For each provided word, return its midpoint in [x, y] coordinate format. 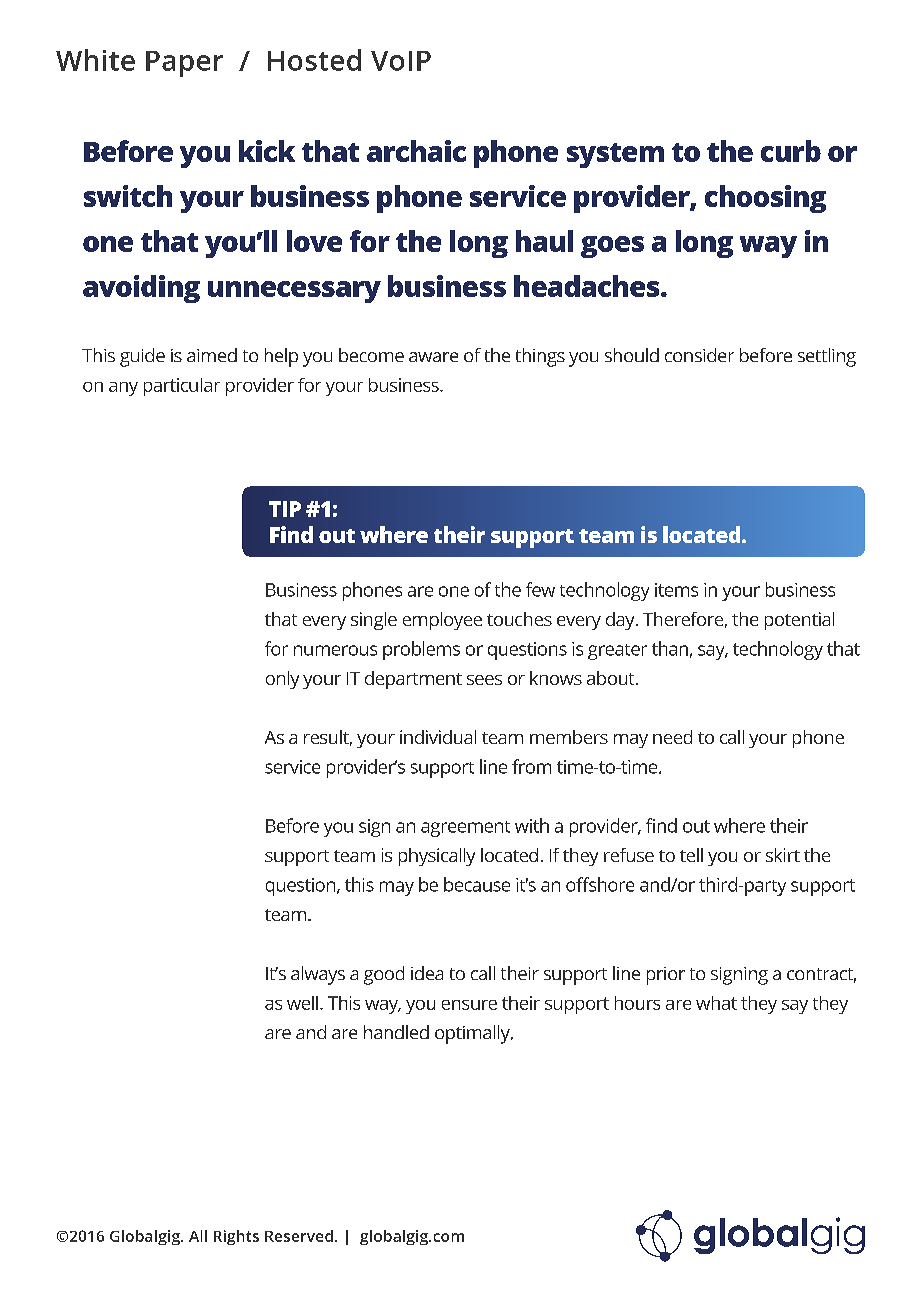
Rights [236, 1237]
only [282, 680]
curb [791, 151]
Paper [184, 64]
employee [442, 621]
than [670, 648]
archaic [416, 151]
